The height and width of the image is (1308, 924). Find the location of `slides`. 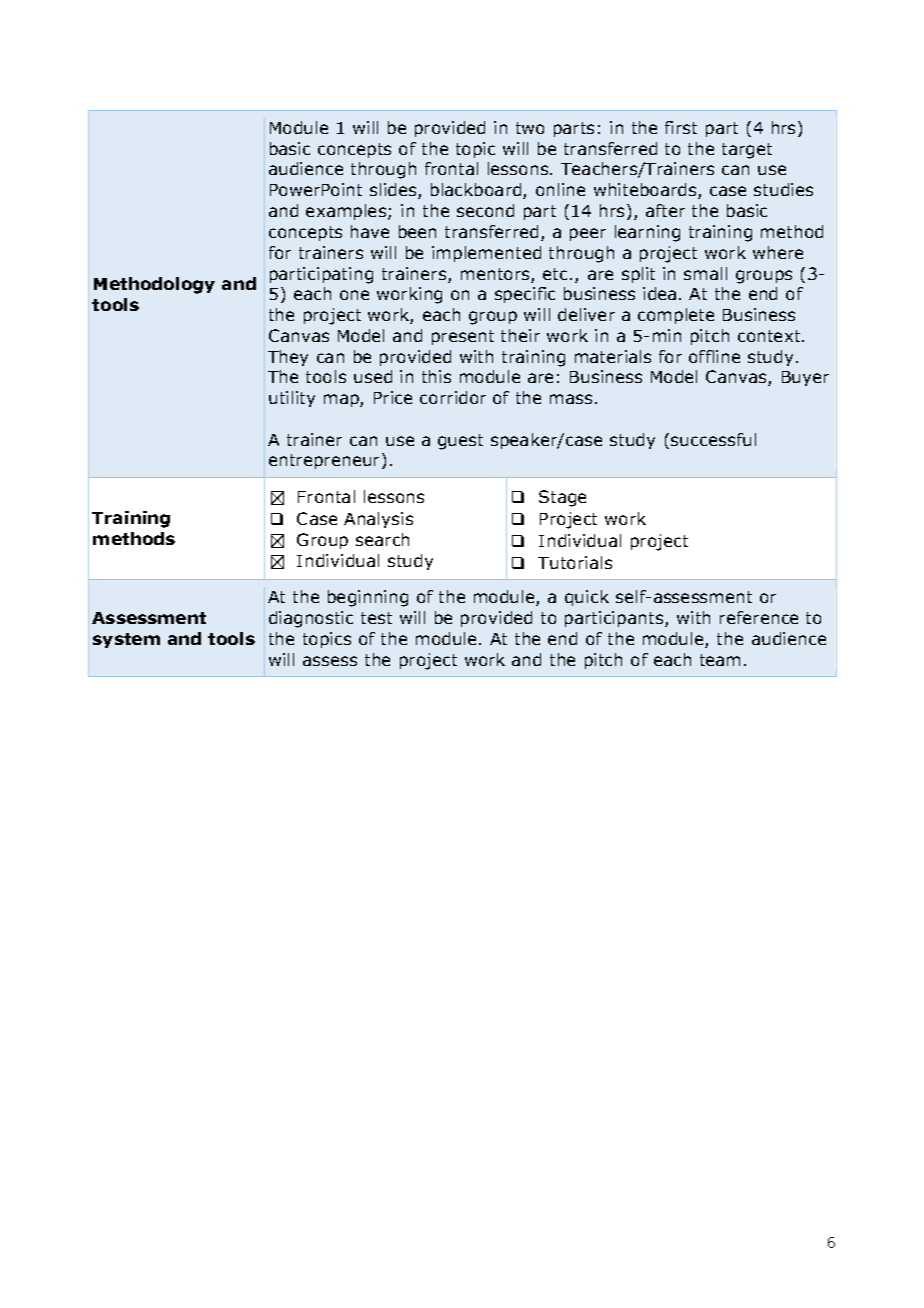

slides is located at coordinates (394, 191).
